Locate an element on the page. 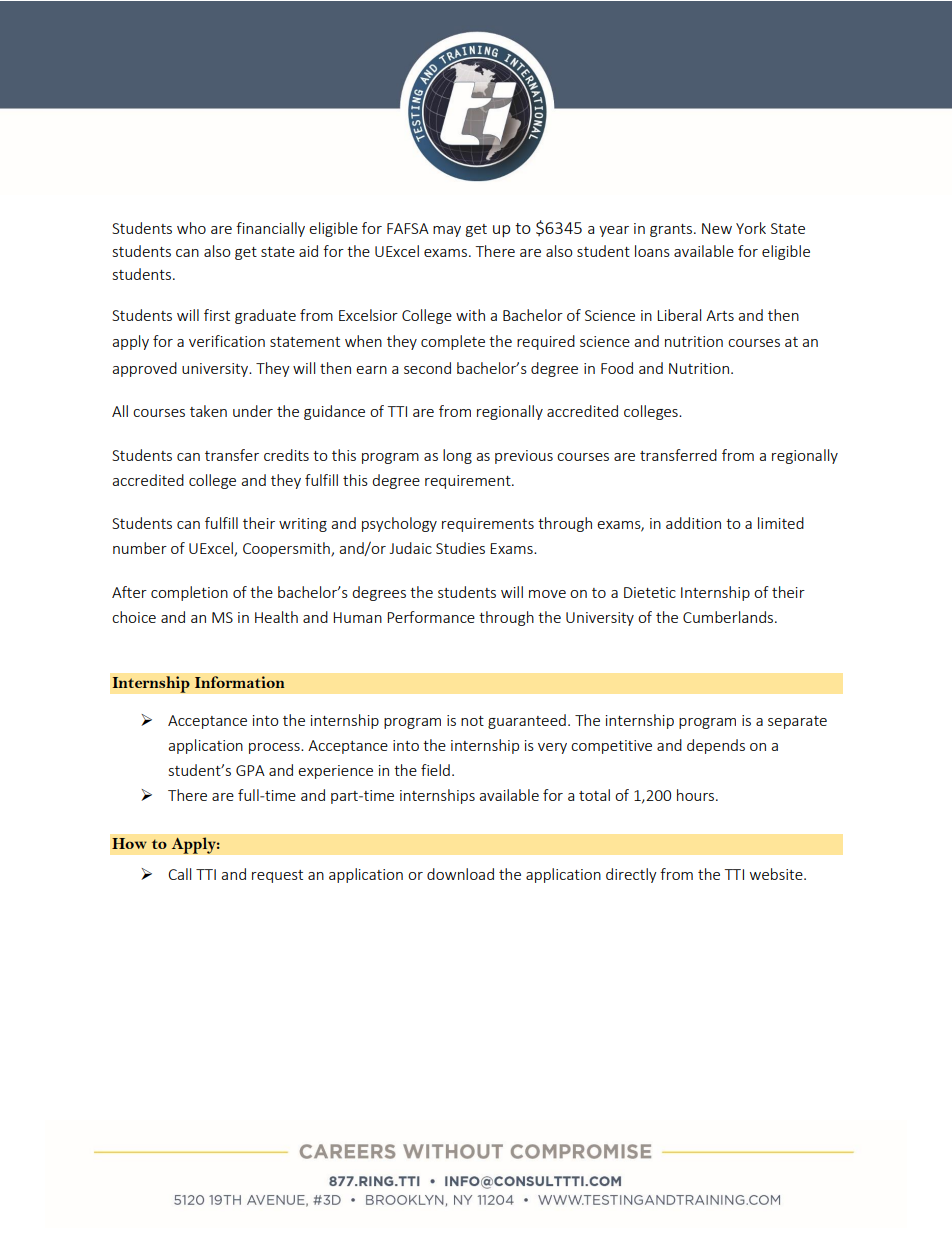 The width and height of the page is (952, 1233). number is located at coordinates (140, 548).
